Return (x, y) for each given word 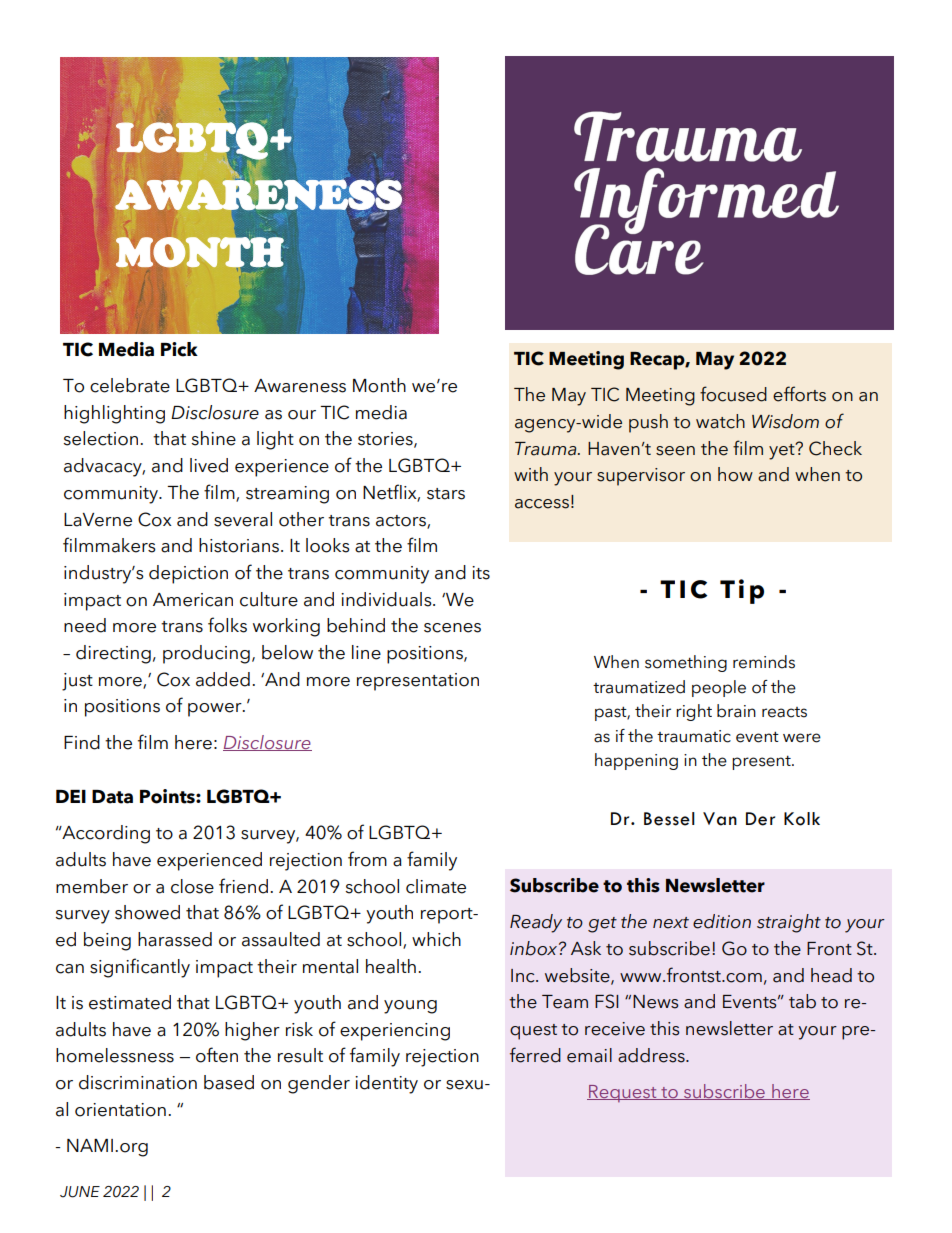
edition (722, 921)
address (652, 1055)
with (531, 474)
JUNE (80, 1192)
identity (386, 1084)
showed (147, 912)
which (436, 939)
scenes (452, 628)
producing (206, 654)
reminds (764, 662)
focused (733, 394)
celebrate (130, 385)
